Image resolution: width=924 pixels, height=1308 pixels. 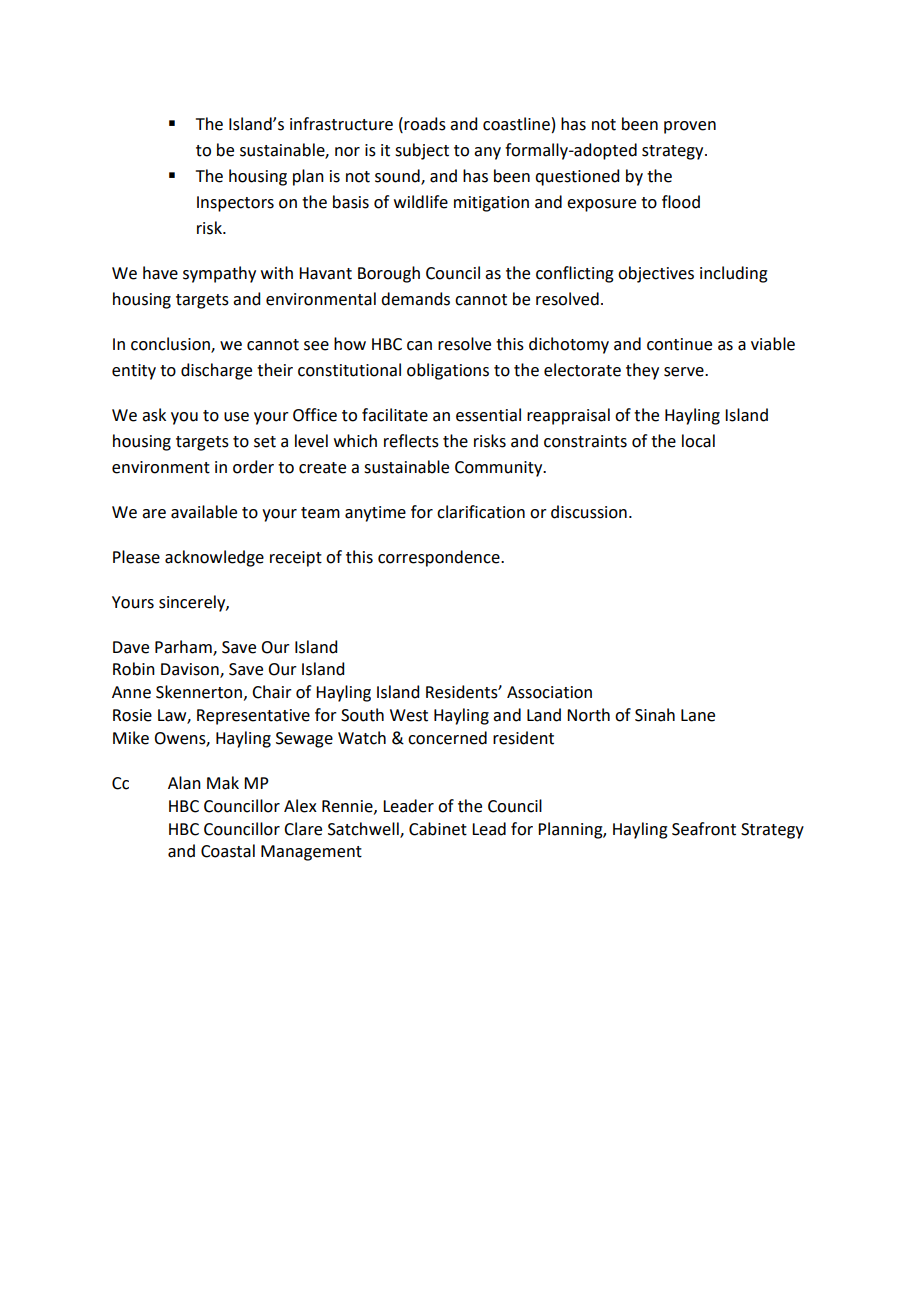 What do you see at coordinates (698, 715) in the image?
I see `Lane` at bounding box center [698, 715].
